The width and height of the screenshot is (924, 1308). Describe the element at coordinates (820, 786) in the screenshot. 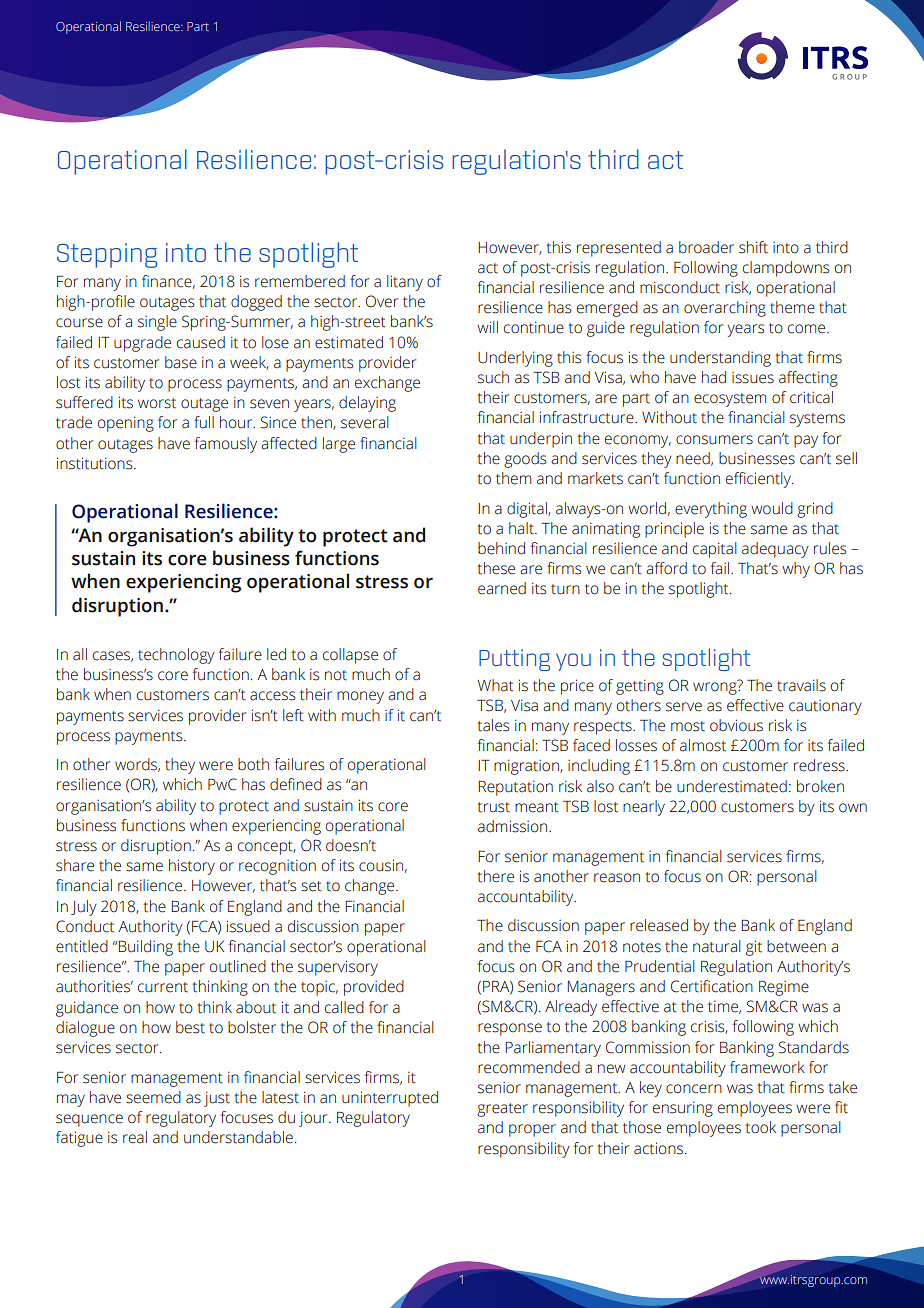

I see `broken` at that location.
